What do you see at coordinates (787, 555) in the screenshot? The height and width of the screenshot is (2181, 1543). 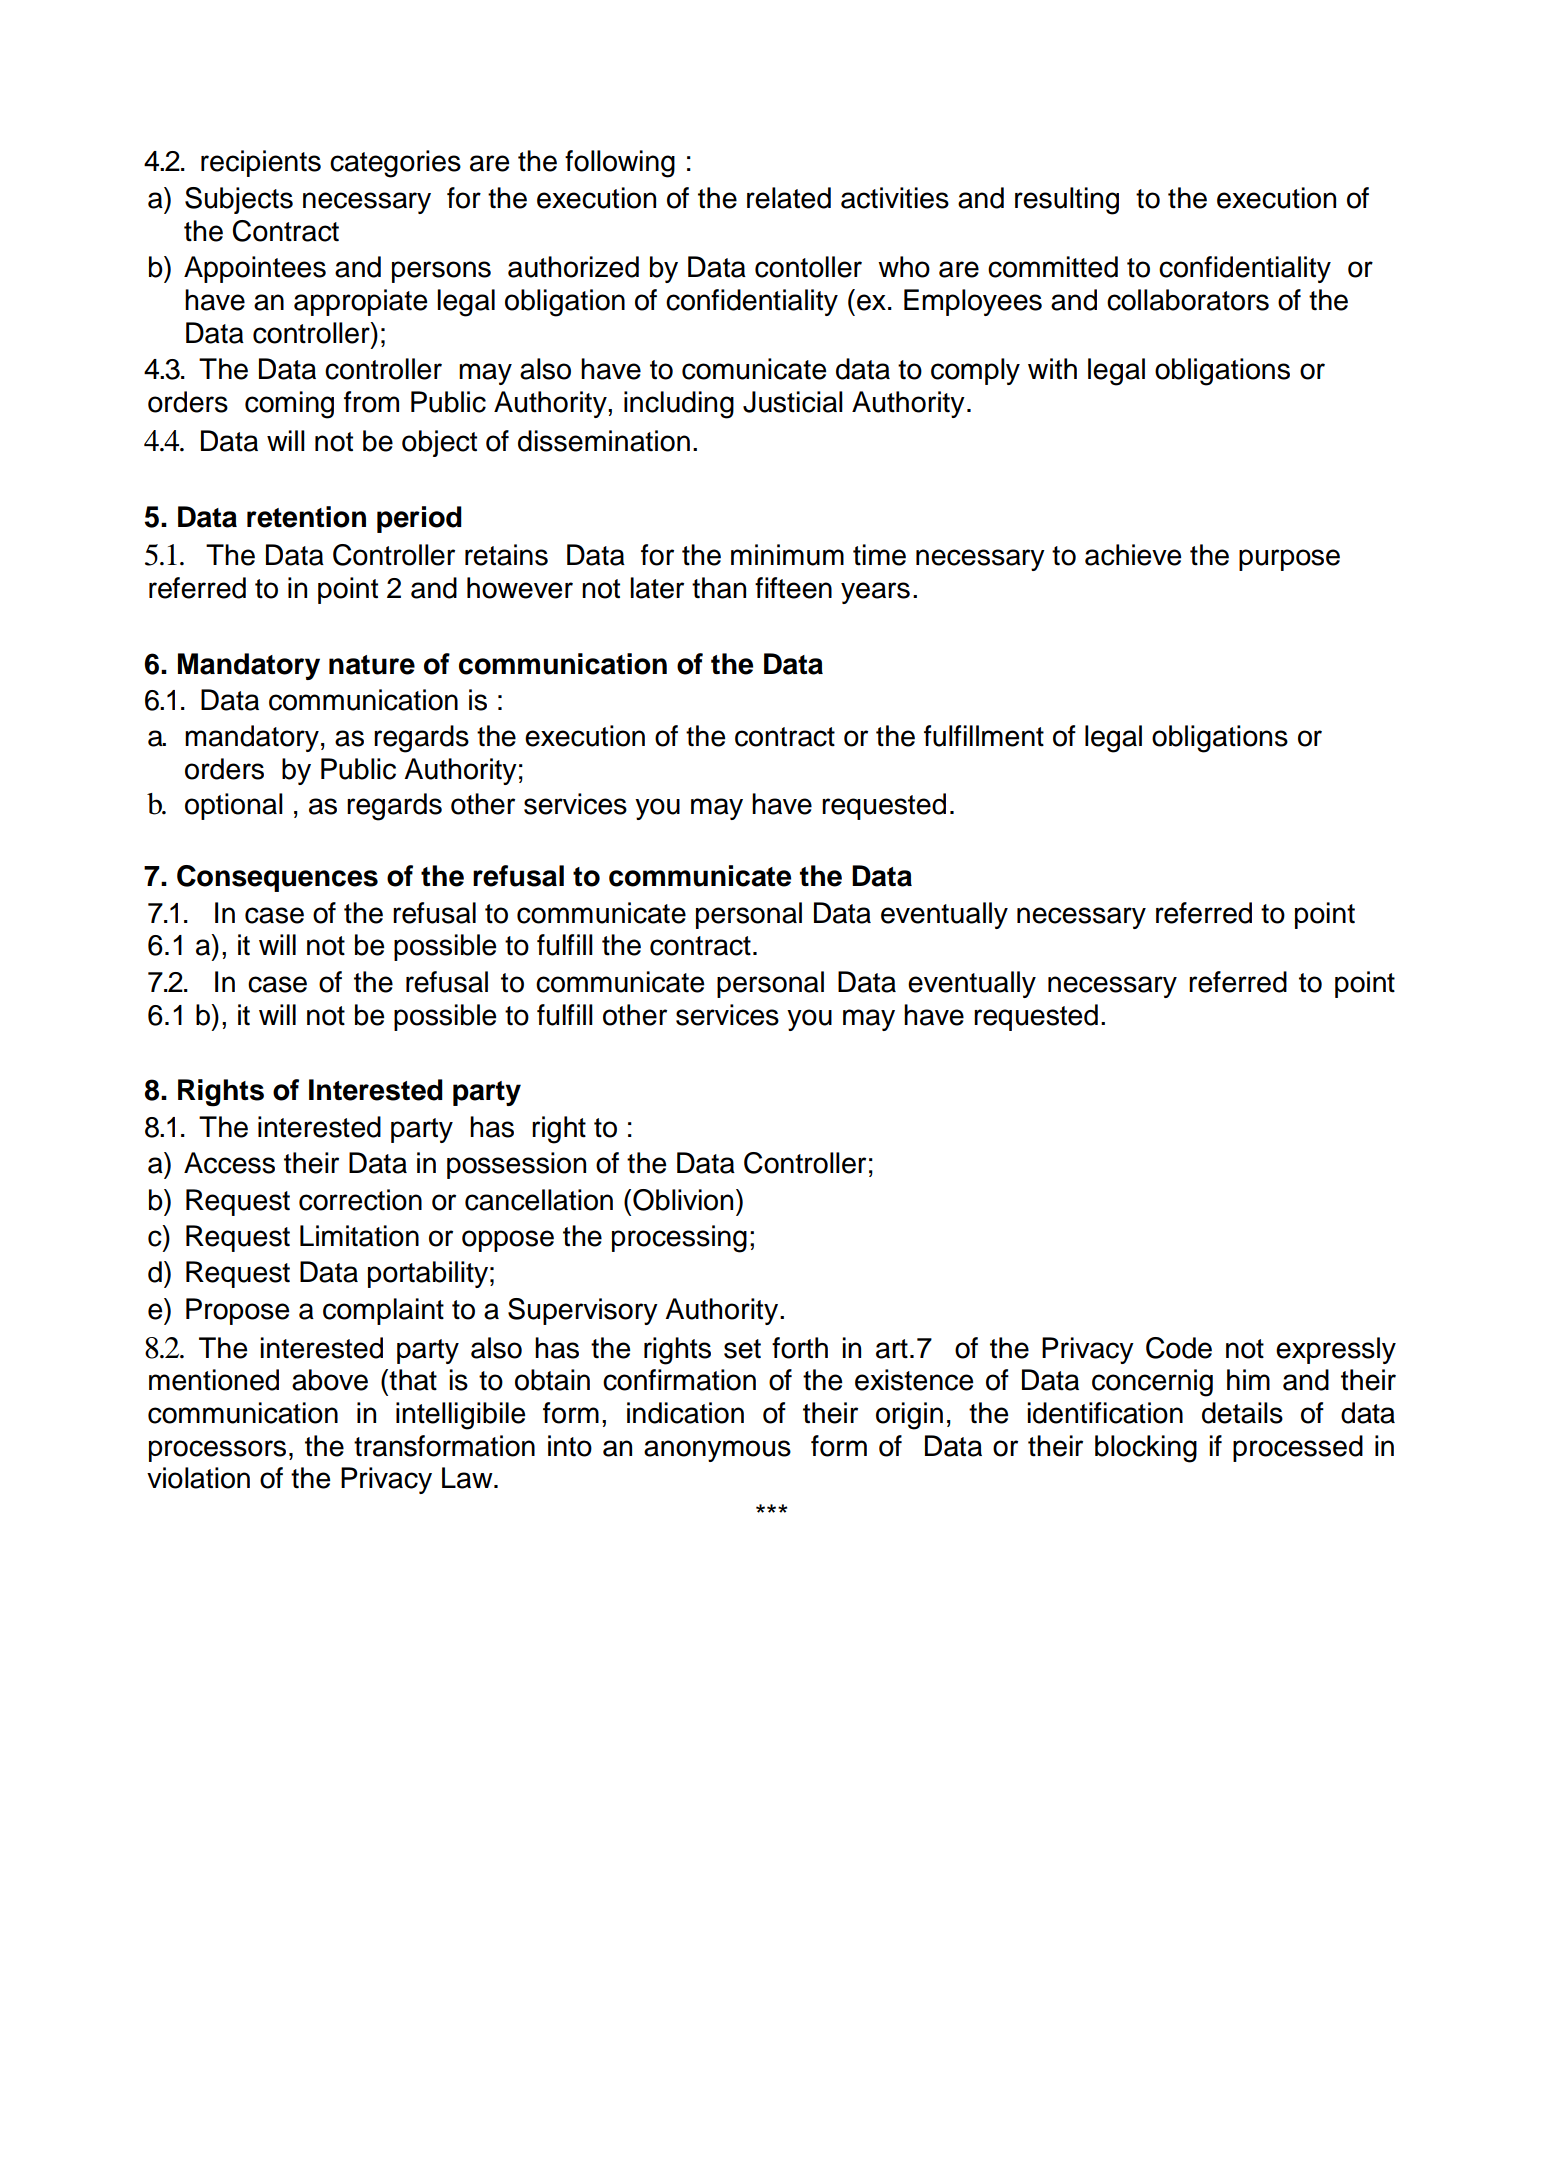 I see `minimum` at bounding box center [787, 555].
